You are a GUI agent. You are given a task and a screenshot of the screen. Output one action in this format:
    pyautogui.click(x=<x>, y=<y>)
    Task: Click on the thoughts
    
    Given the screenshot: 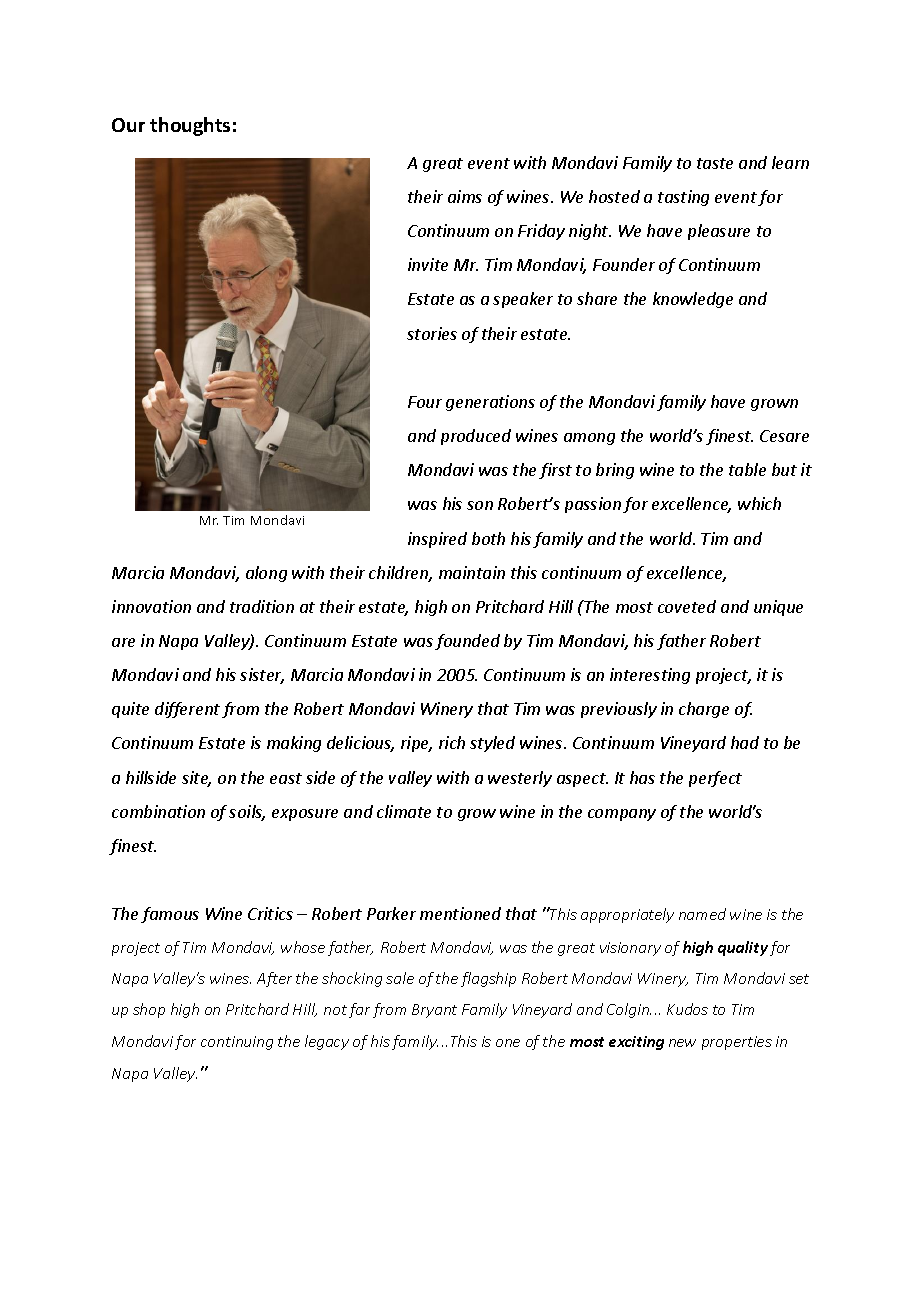 What is the action you would take?
    pyautogui.click(x=190, y=126)
